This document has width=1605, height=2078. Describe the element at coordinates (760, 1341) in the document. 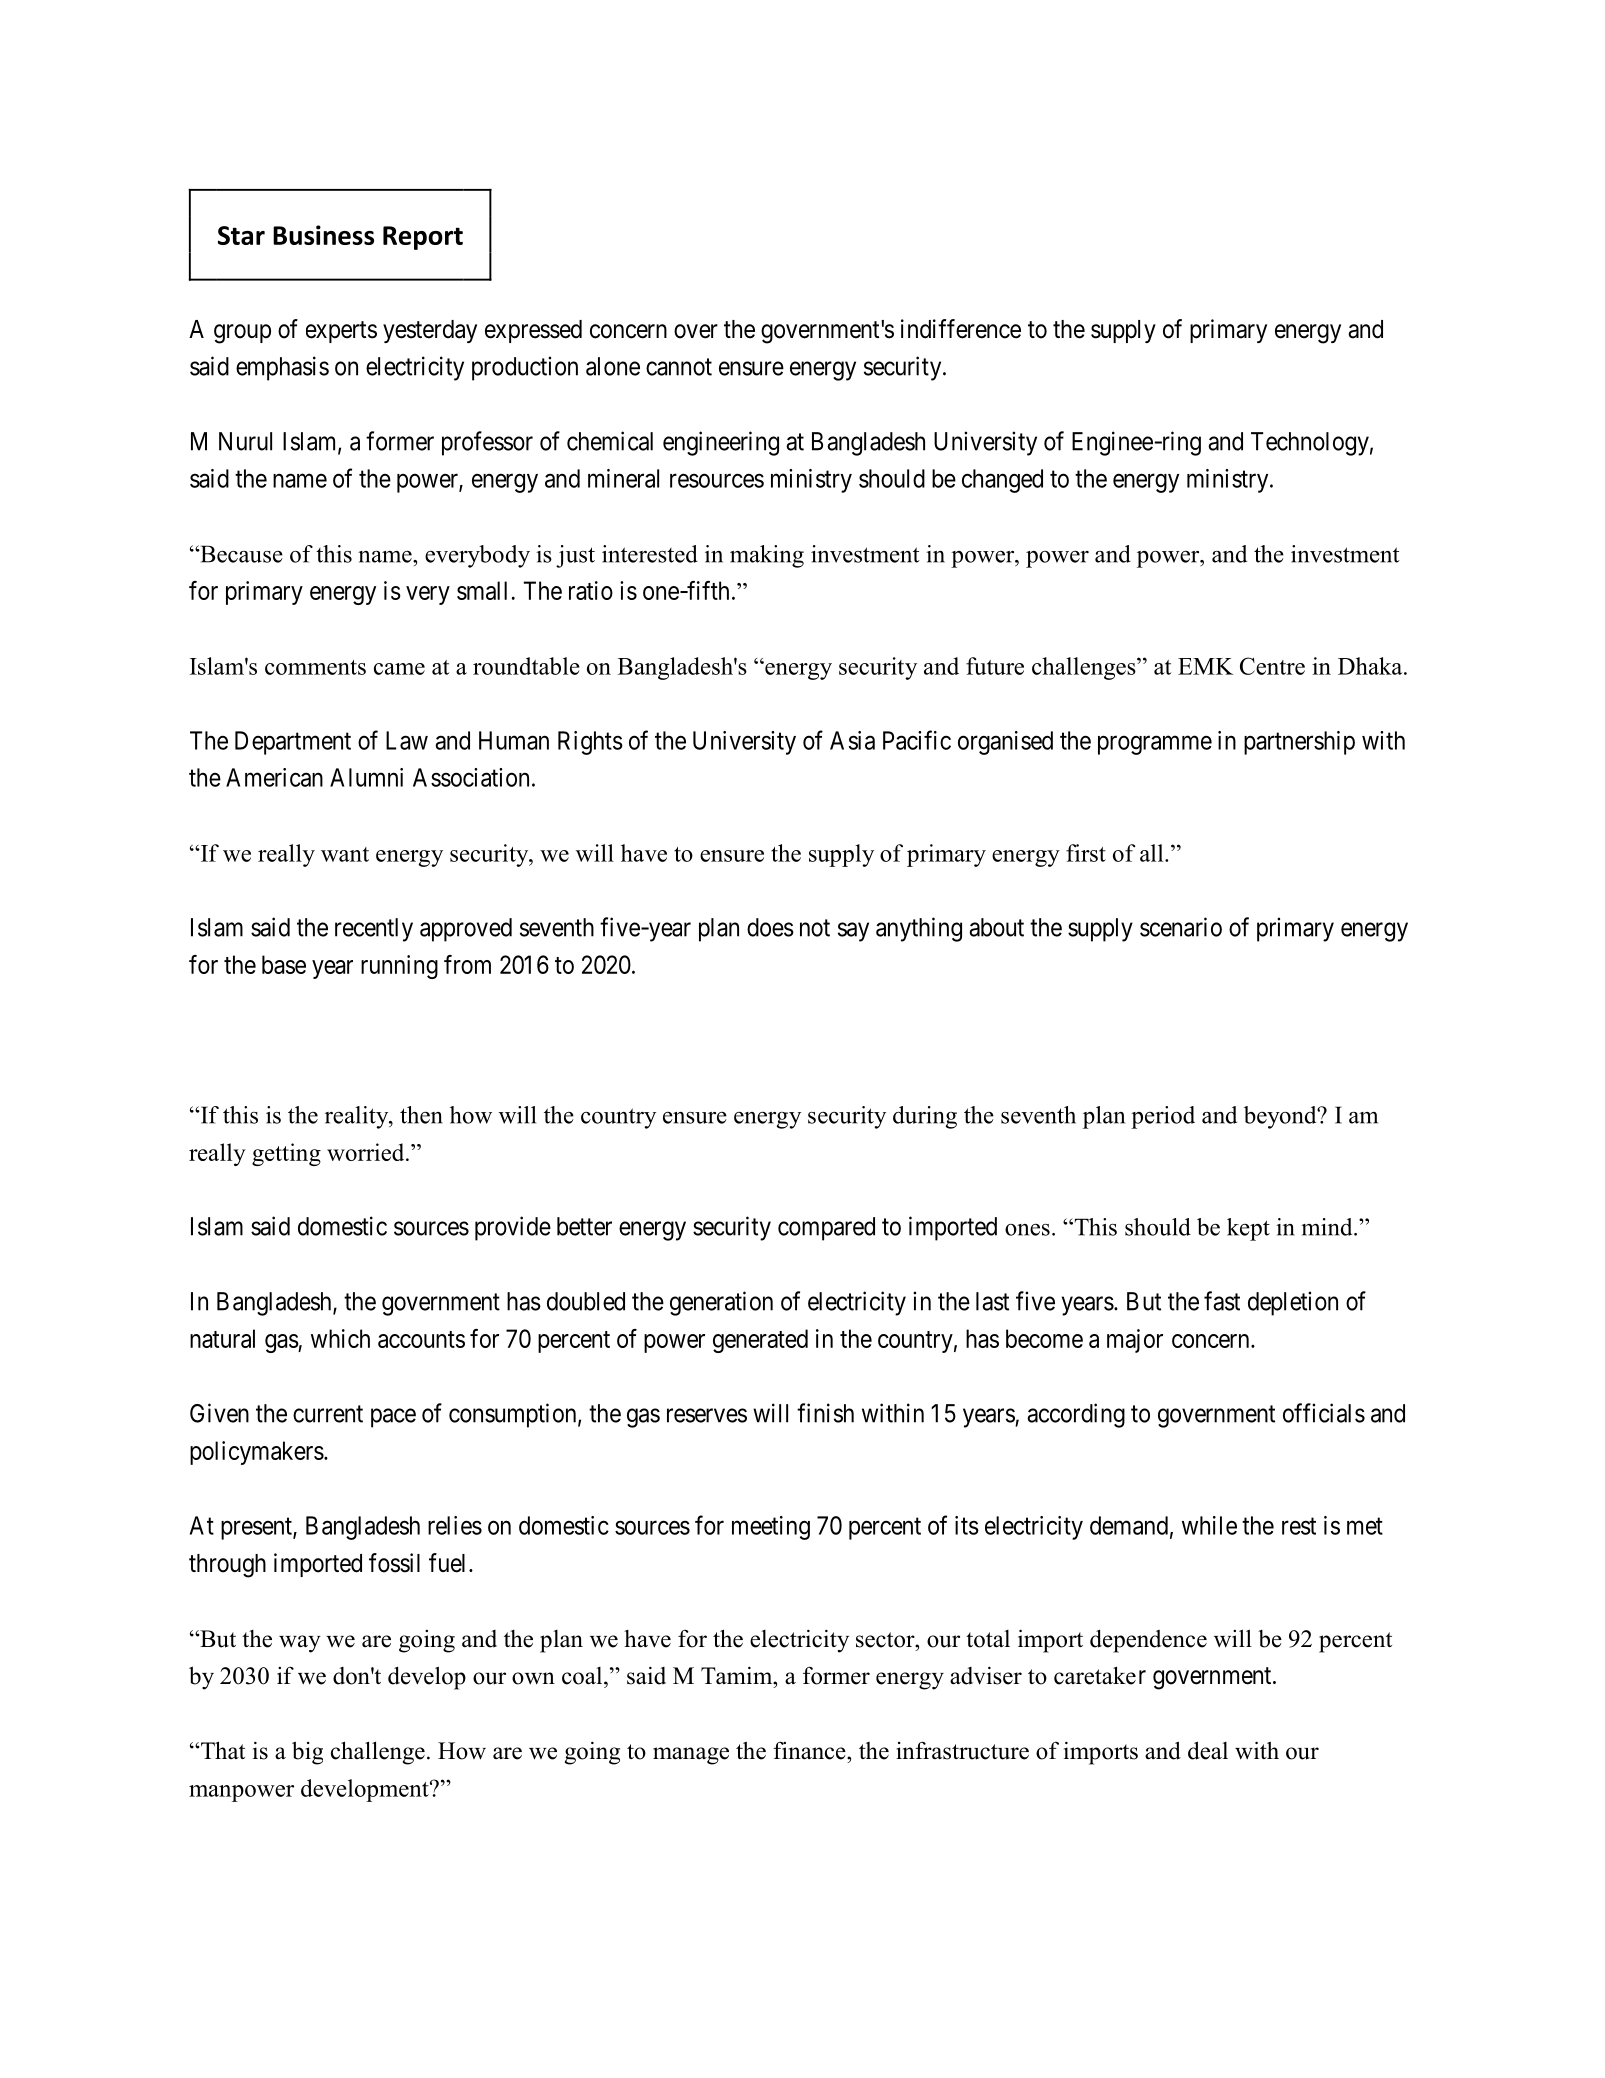

I see `generated` at that location.
